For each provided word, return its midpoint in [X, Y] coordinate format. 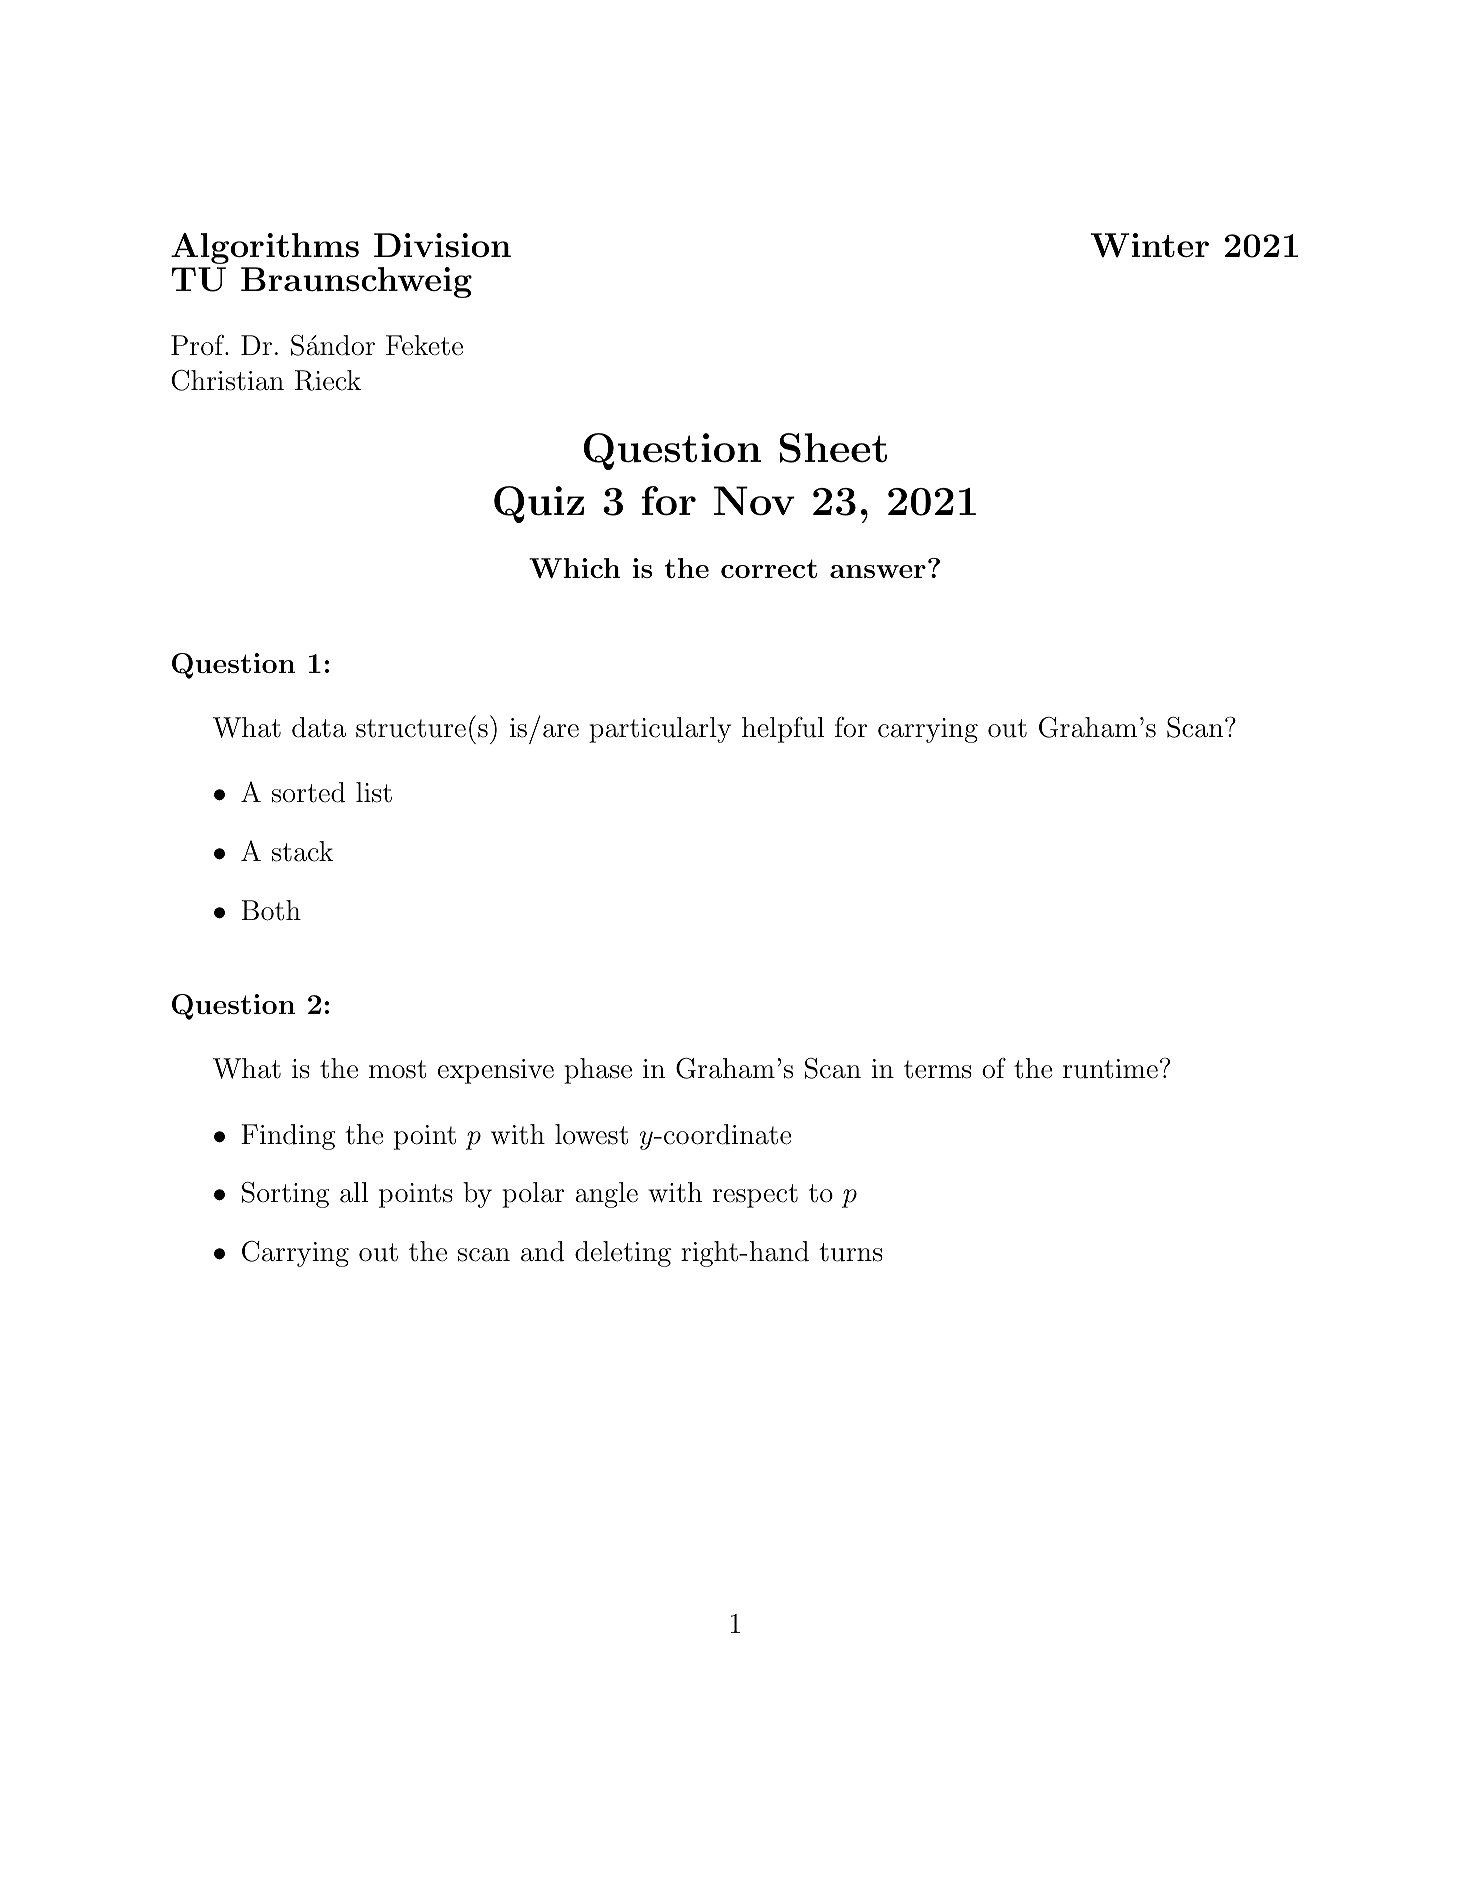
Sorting [285, 1194]
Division [442, 245]
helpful [783, 730]
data [319, 727]
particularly [660, 730]
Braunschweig [356, 282]
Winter [1149, 245]
